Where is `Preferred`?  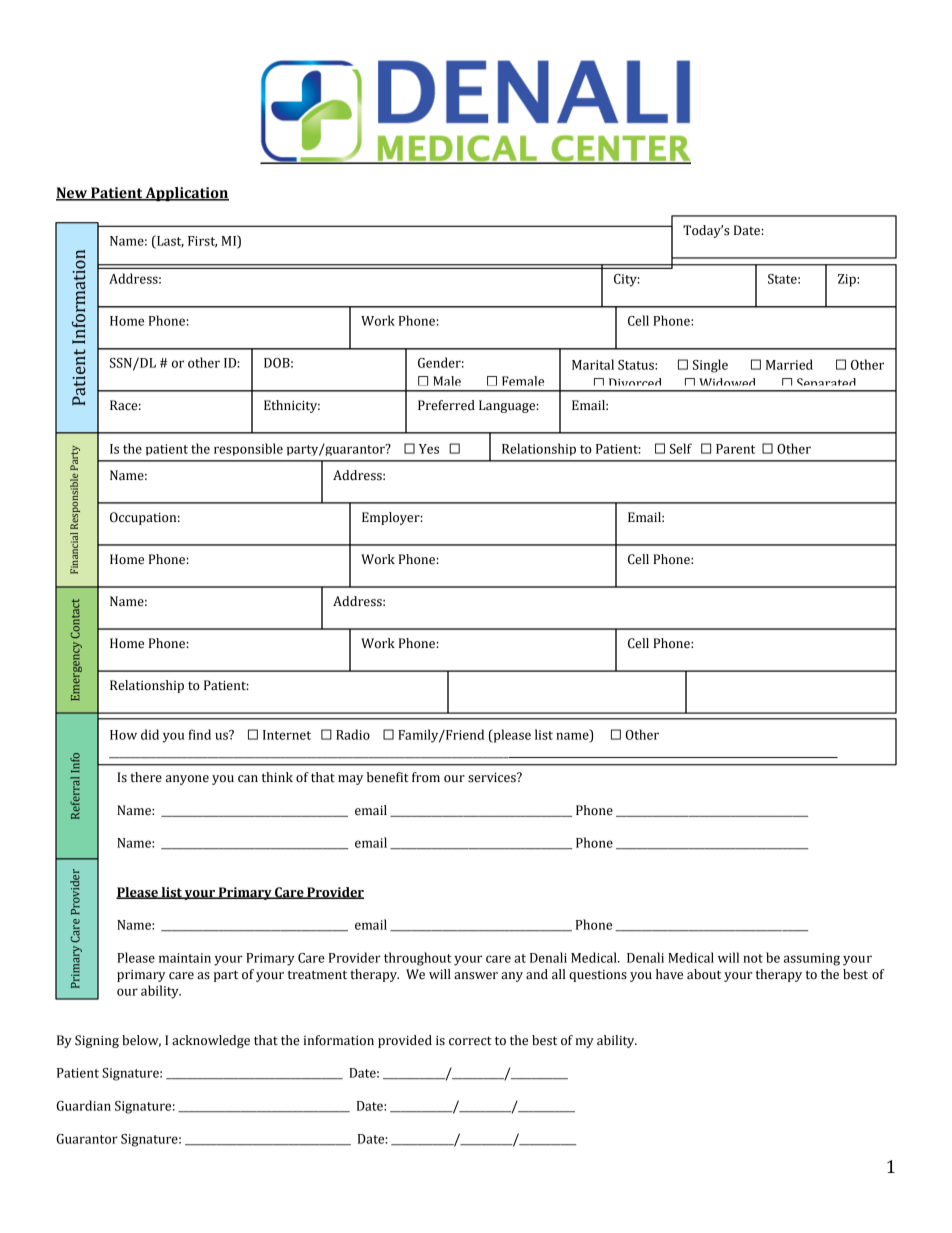 Preferred is located at coordinates (446, 405).
